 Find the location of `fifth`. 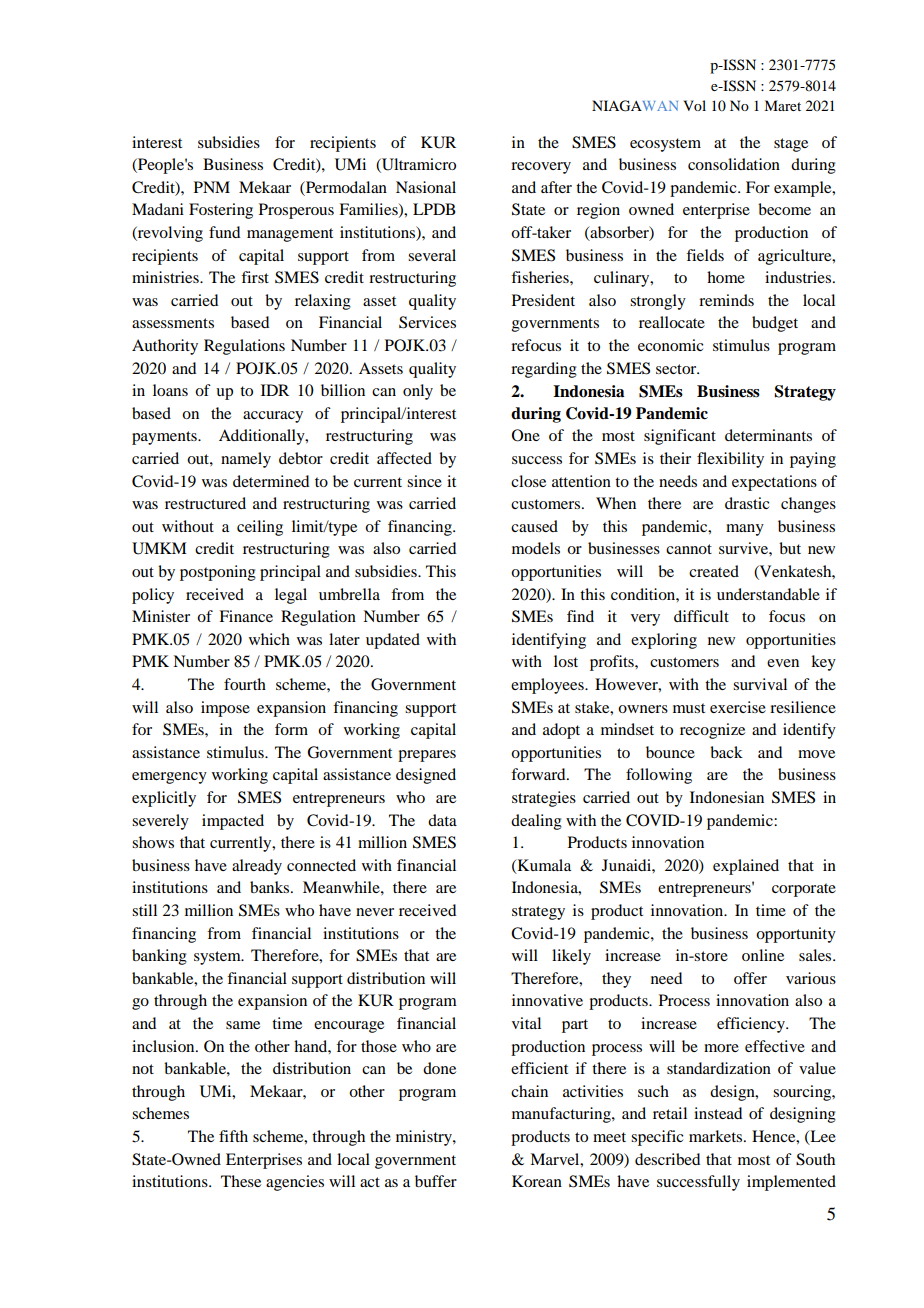

fifth is located at coordinates (233, 1136).
